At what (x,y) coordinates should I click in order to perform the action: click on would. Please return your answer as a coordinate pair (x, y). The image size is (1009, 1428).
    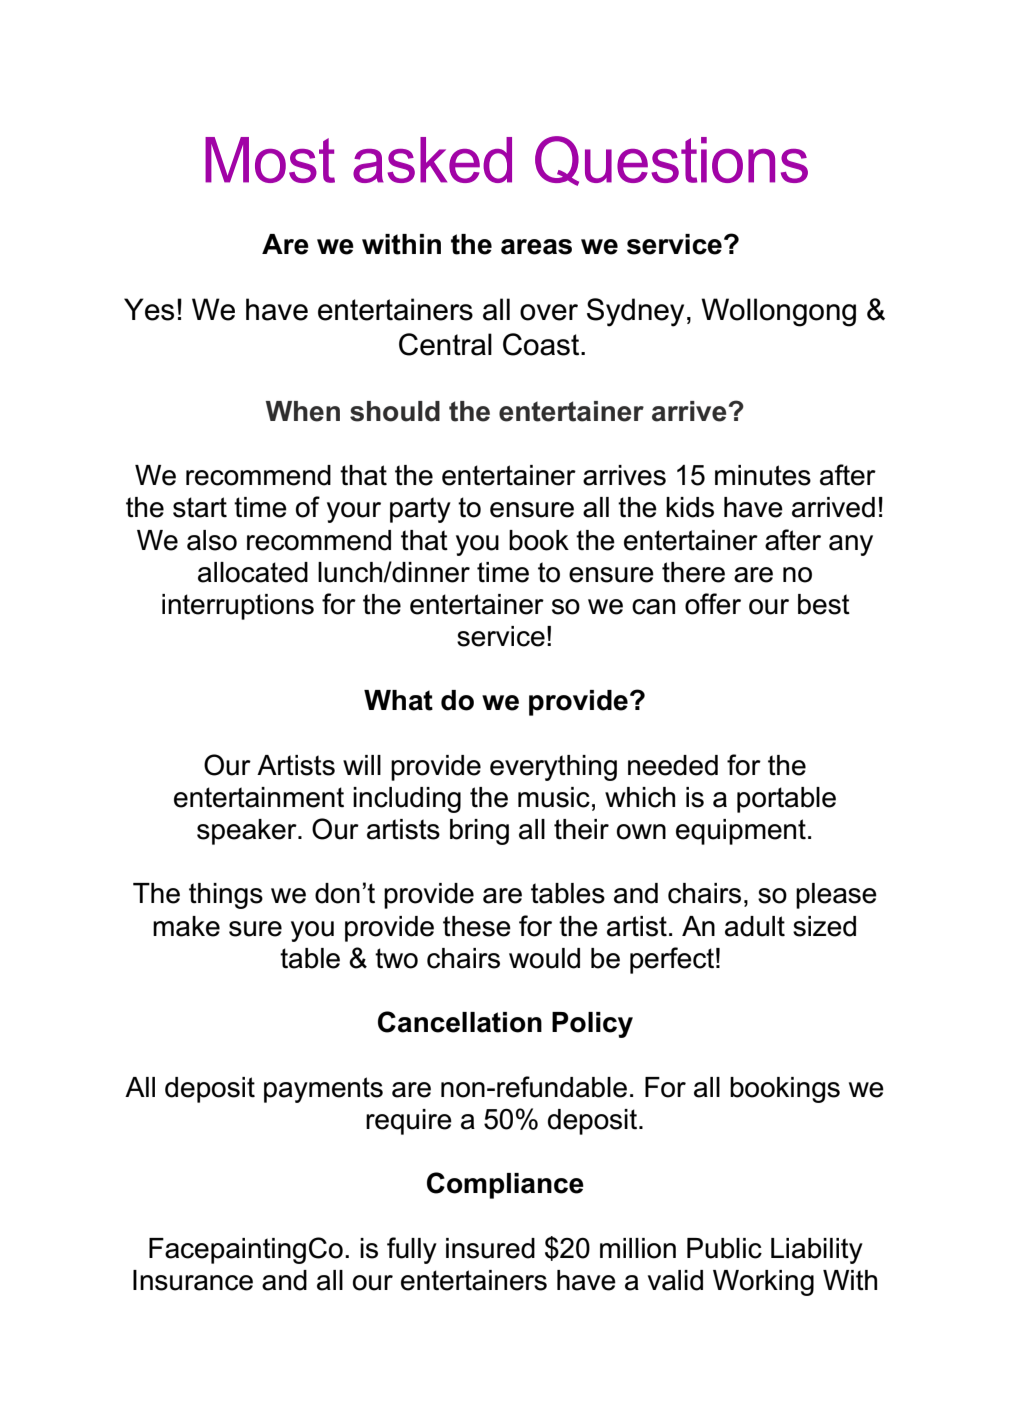
    Looking at the image, I should click on (544, 958).
